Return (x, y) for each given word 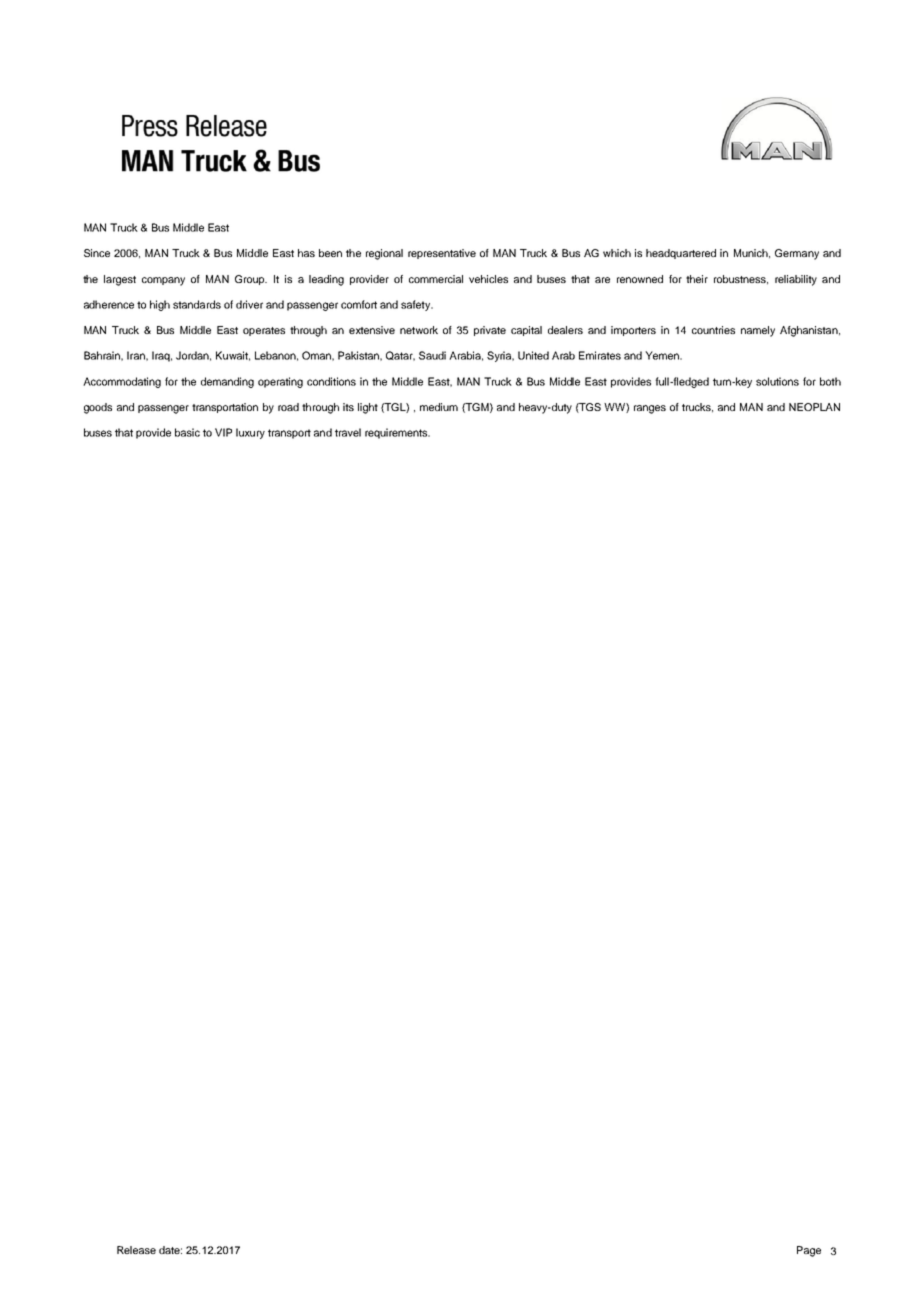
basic (187, 432)
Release (136, 1250)
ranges (650, 409)
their (697, 279)
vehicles (488, 279)
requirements (397, 433)
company (163, 281)
